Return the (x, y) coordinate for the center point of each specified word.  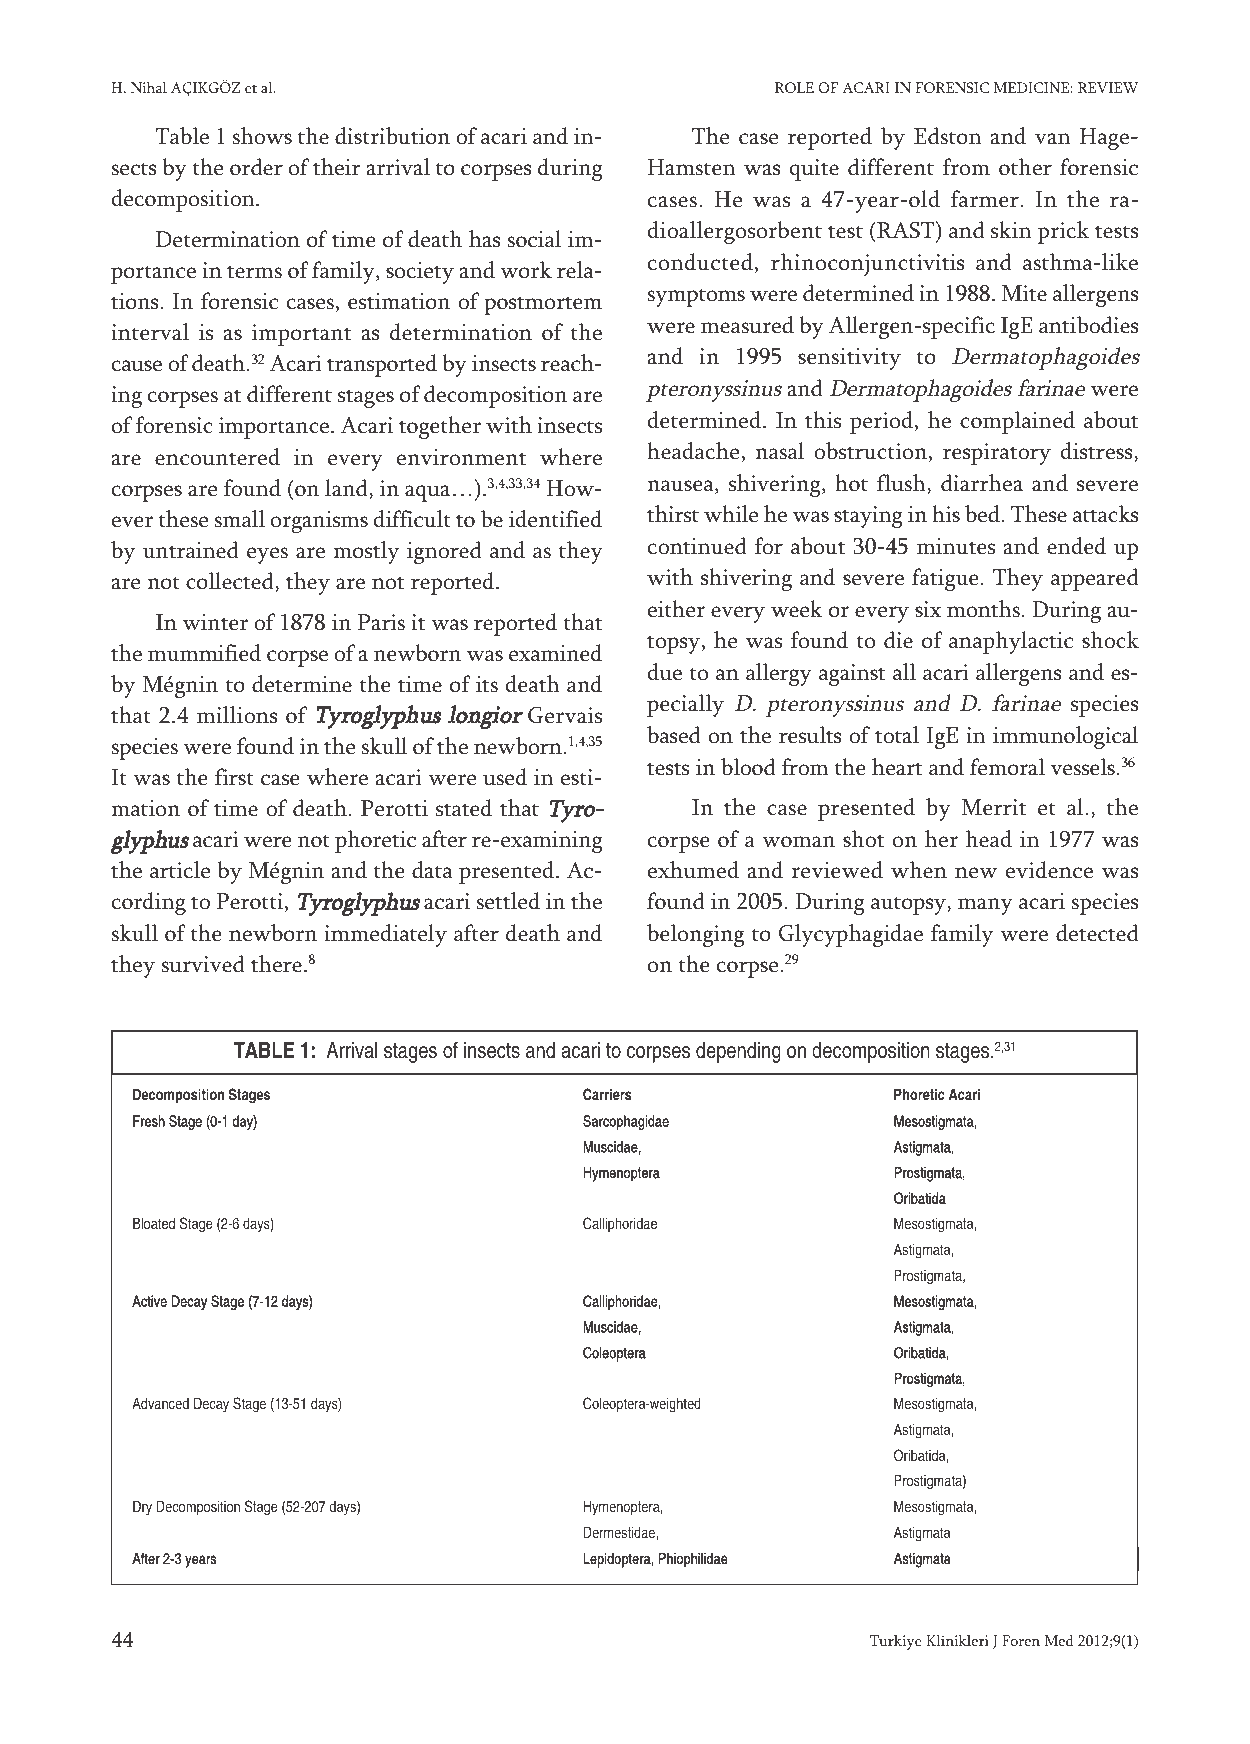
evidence (1049, 870)
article (180, 870)
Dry (142, 1508)
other (1025, 167)
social (535, 239)
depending (738, 1052)
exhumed (693, 870)
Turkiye (896, 1642)
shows (262, 136)
